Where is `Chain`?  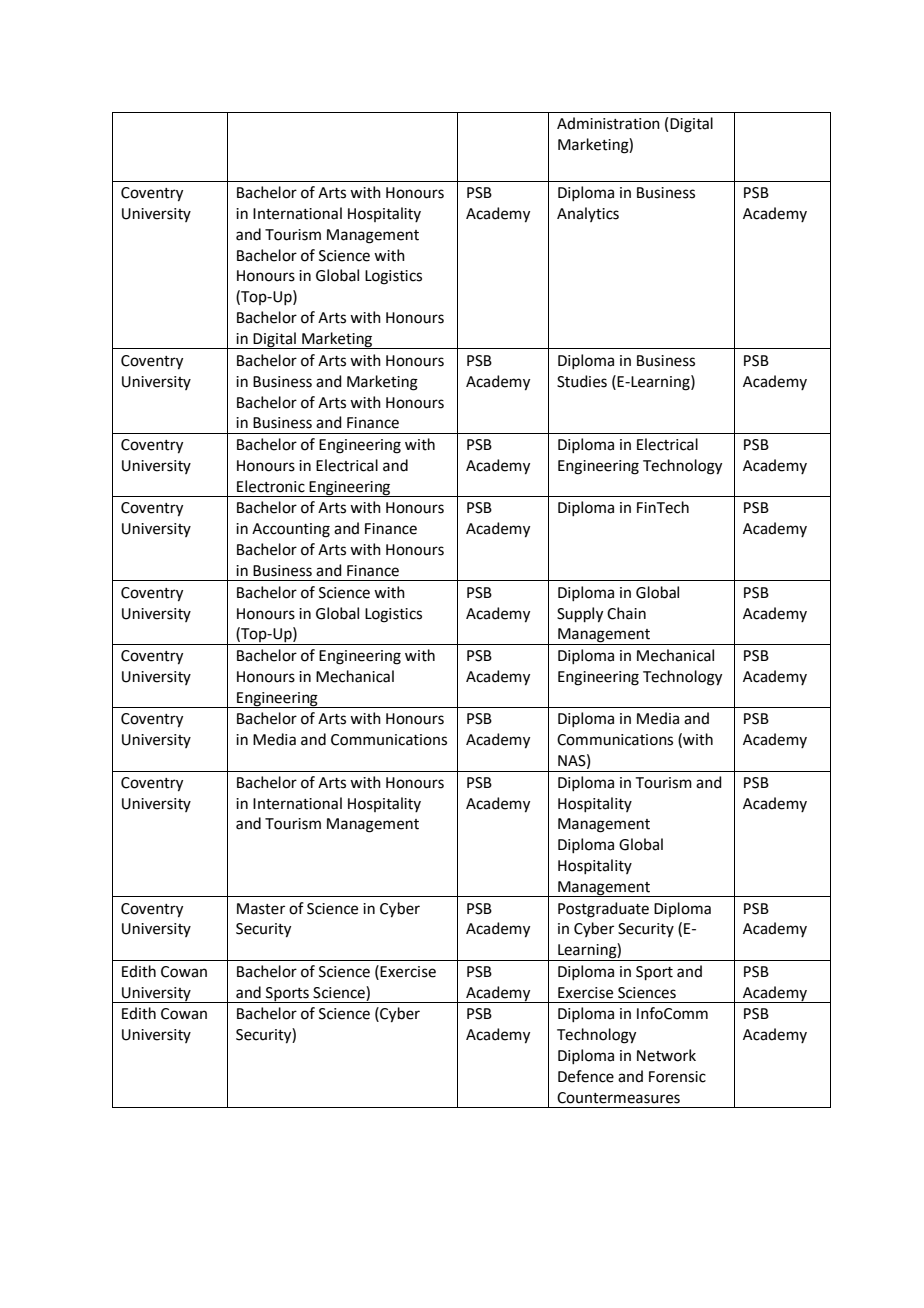
Chain is located at coordinates (626, 613).
